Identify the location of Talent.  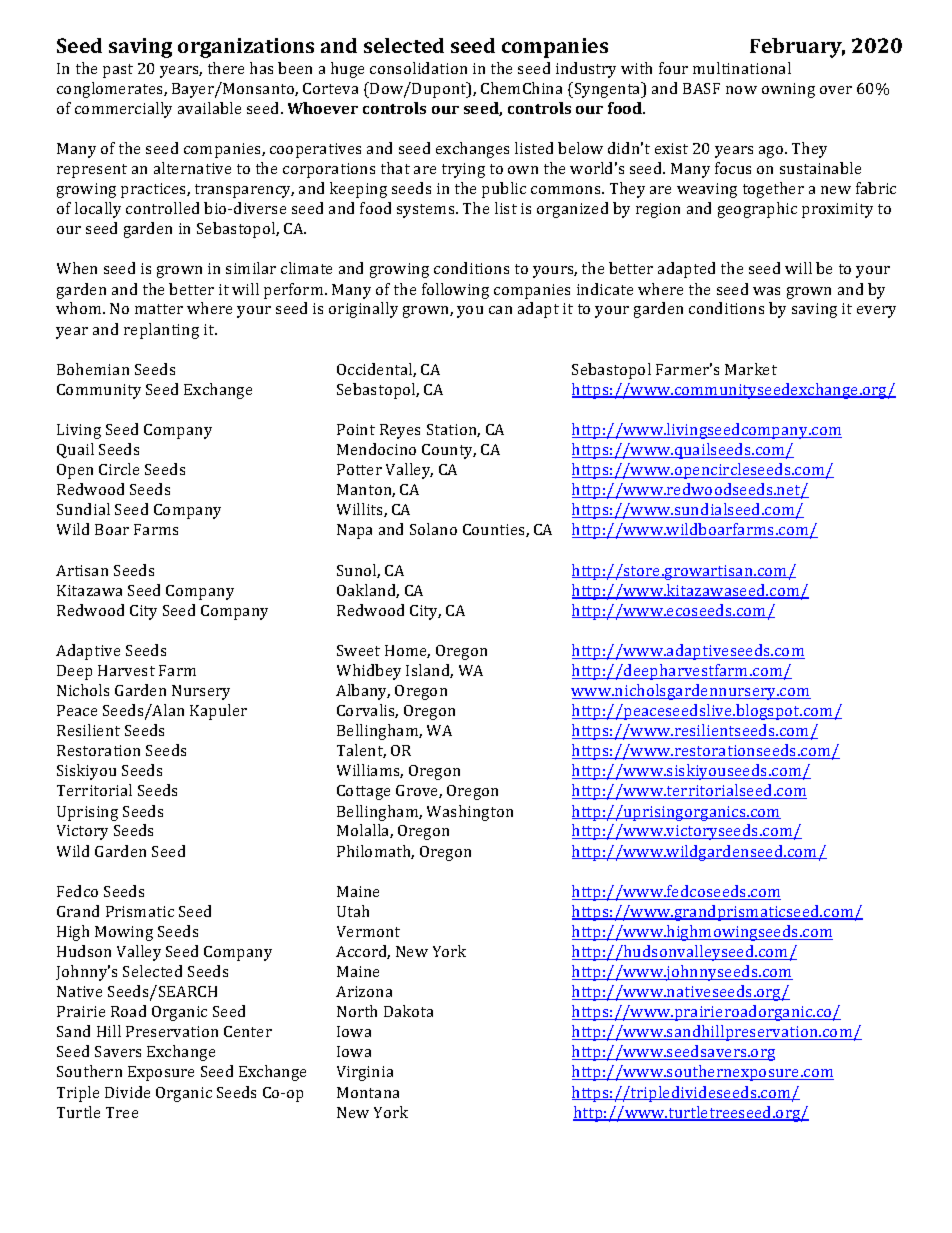
(361, 751).
